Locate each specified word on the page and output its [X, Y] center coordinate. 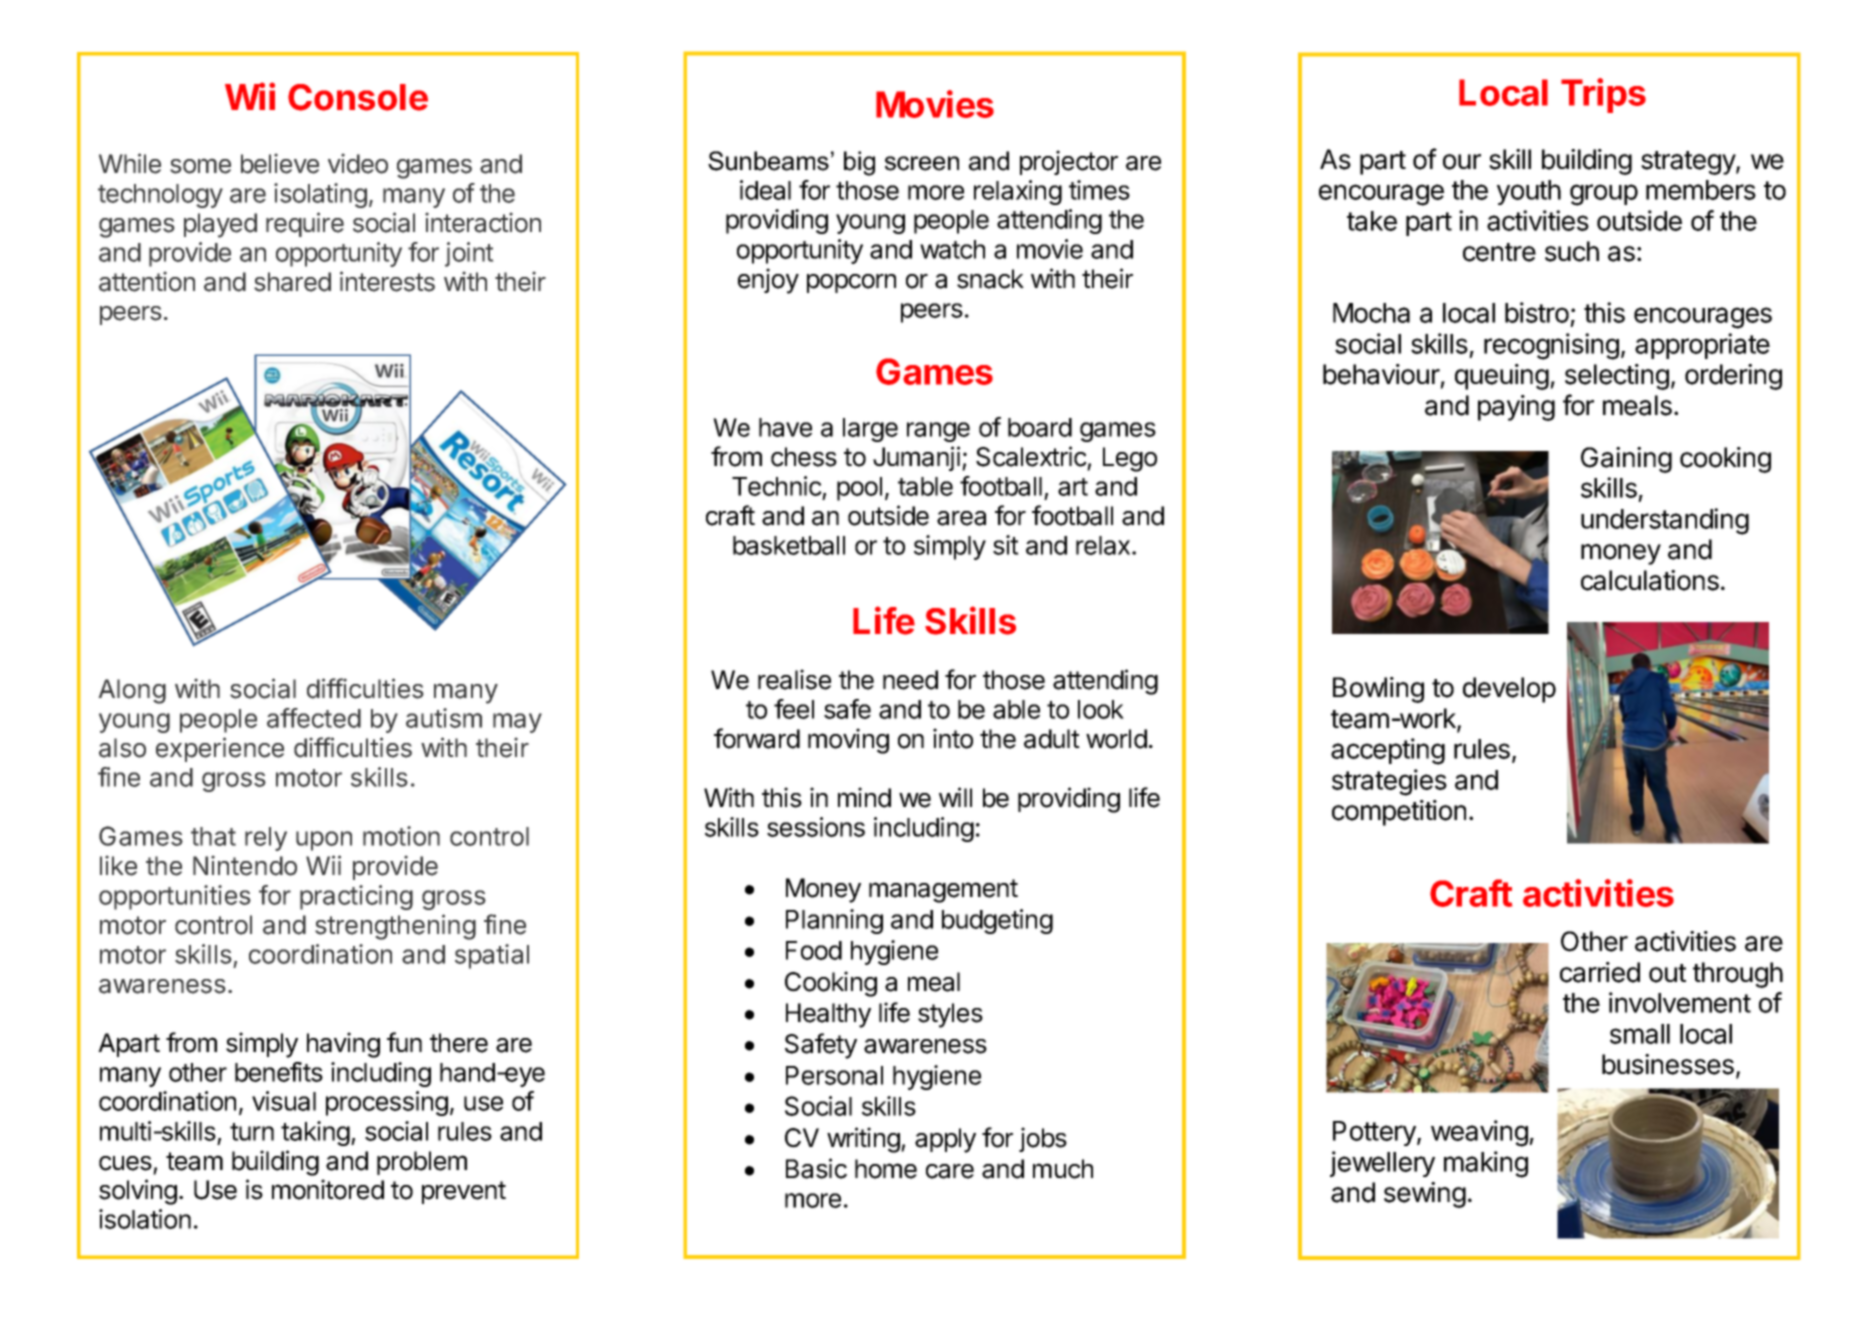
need [910, 680]
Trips [1603, 95]
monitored [328, 1189]
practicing [356, 897]
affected [314, 718]
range [938, 432]
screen [922, 163]
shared [292, 282]
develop [1509, 690]
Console [358, 97]
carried [1600, 972]
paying [1516, 408]
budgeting [997, 921]
